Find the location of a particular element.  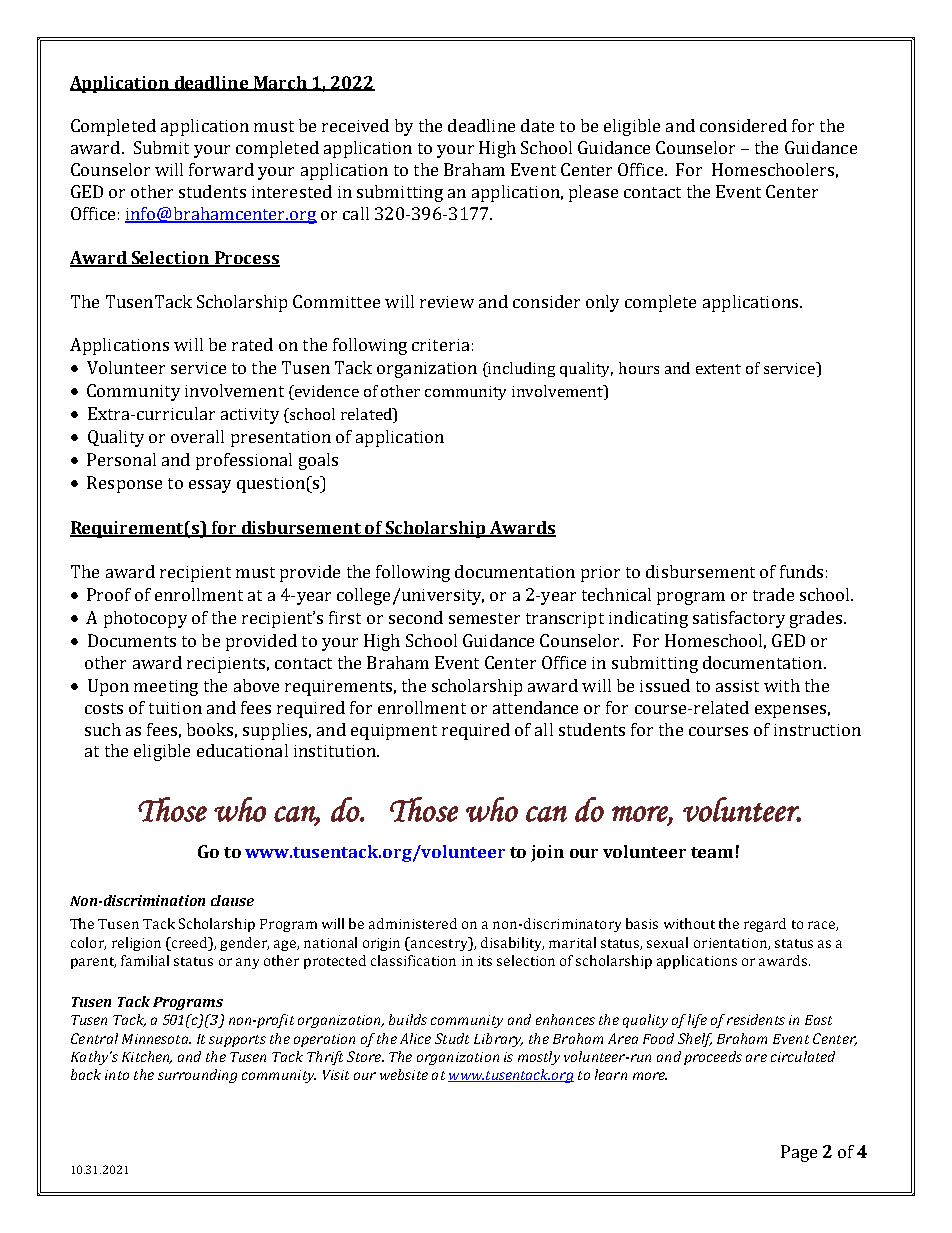

photocopy is located at coordinates (145, 619).
